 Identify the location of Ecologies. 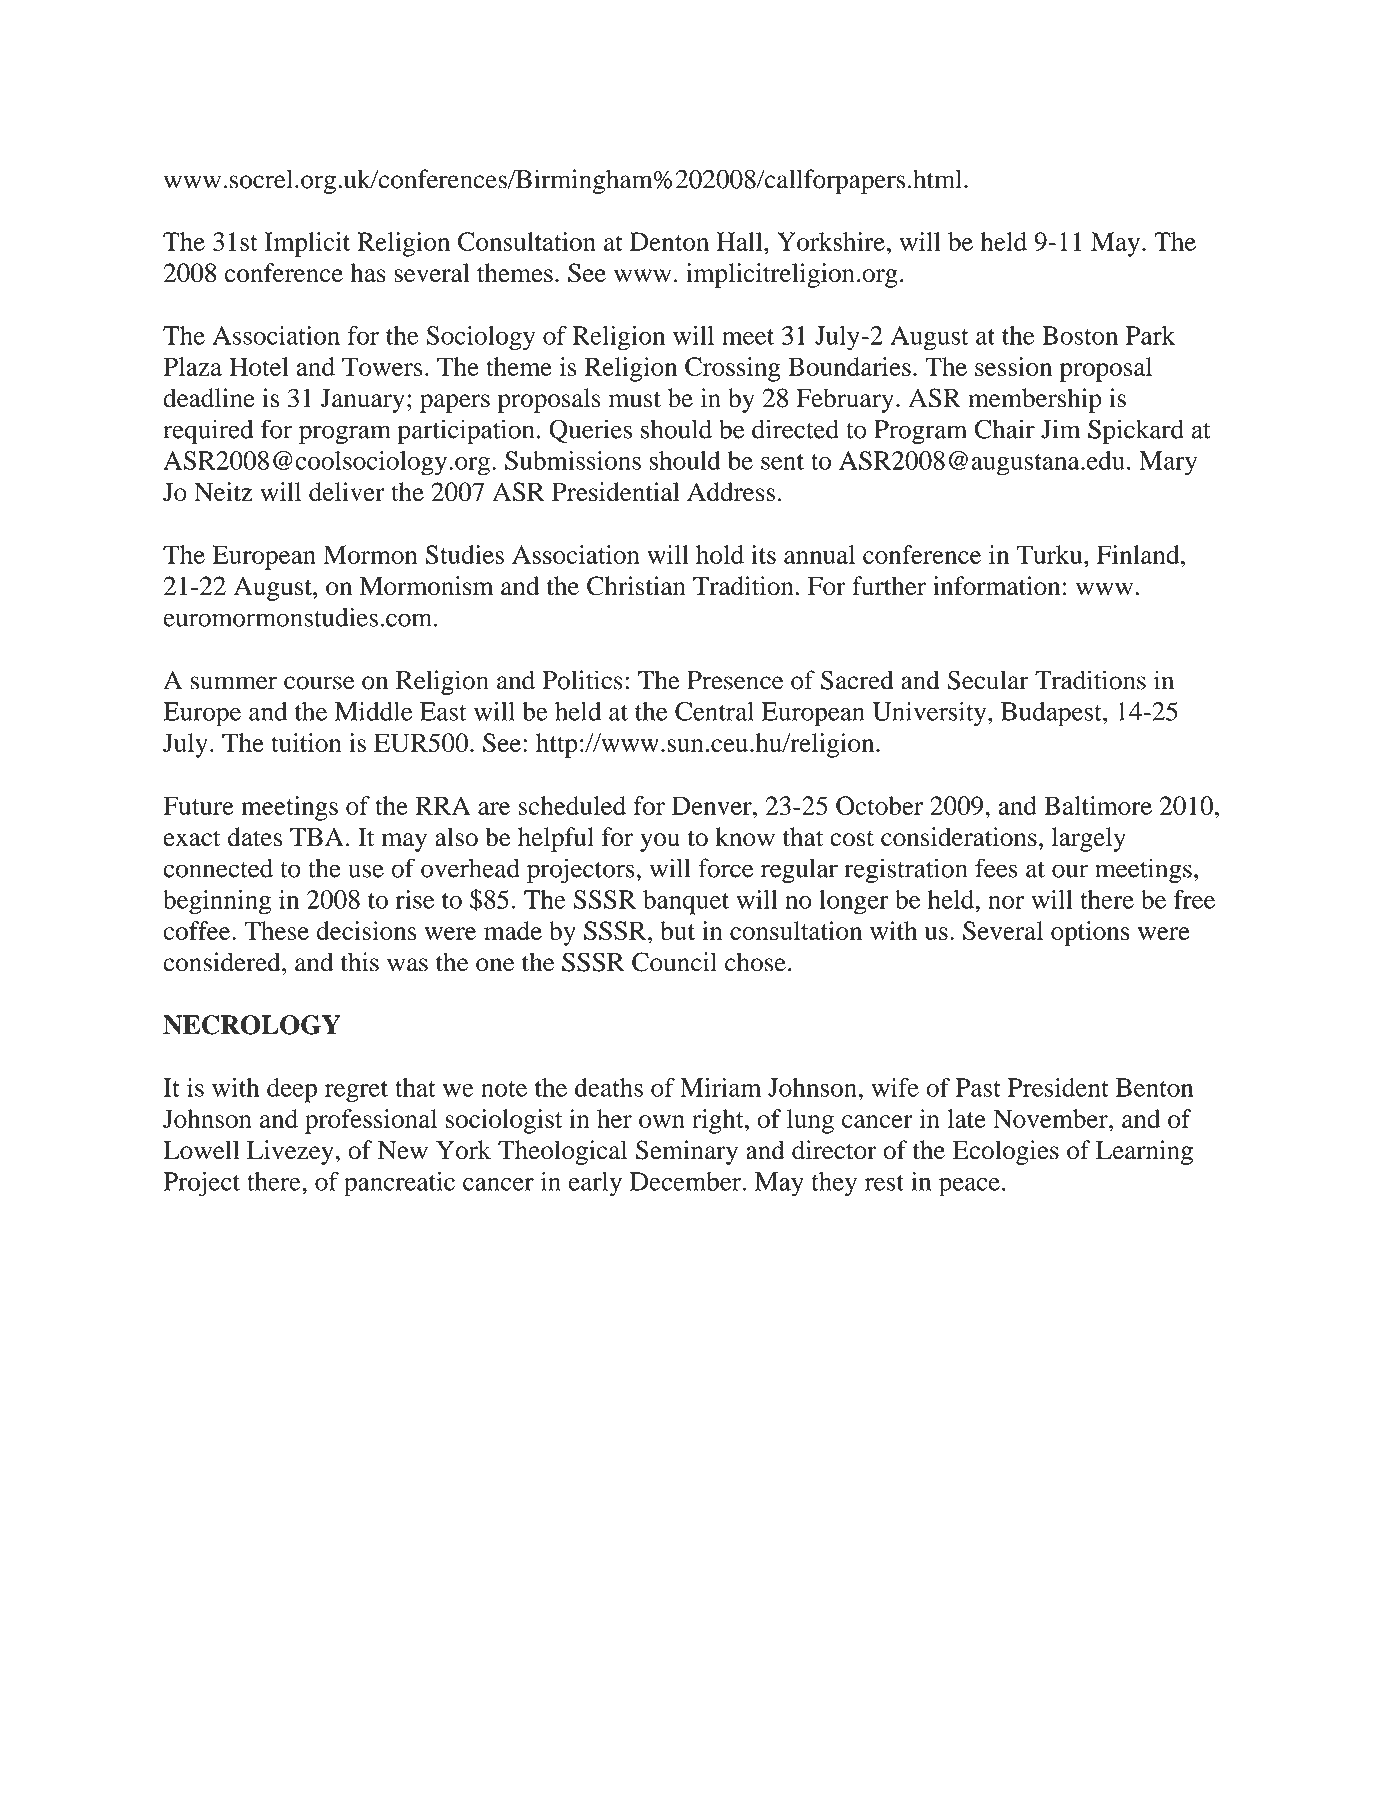
(1006, 1152).
